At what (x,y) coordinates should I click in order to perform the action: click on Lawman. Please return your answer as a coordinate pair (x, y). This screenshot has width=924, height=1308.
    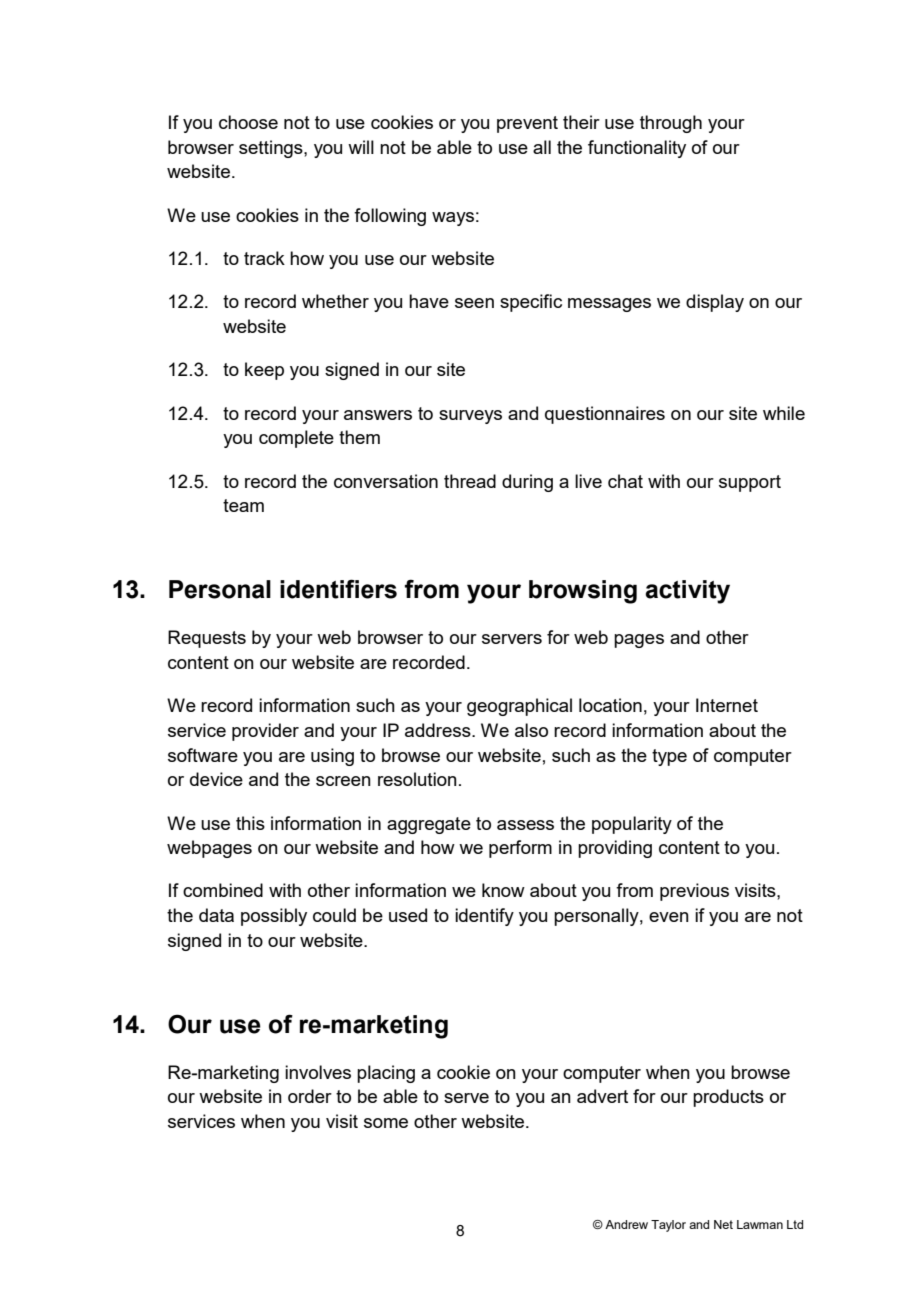
    Looking at the image, I should click on (760, 1224).
